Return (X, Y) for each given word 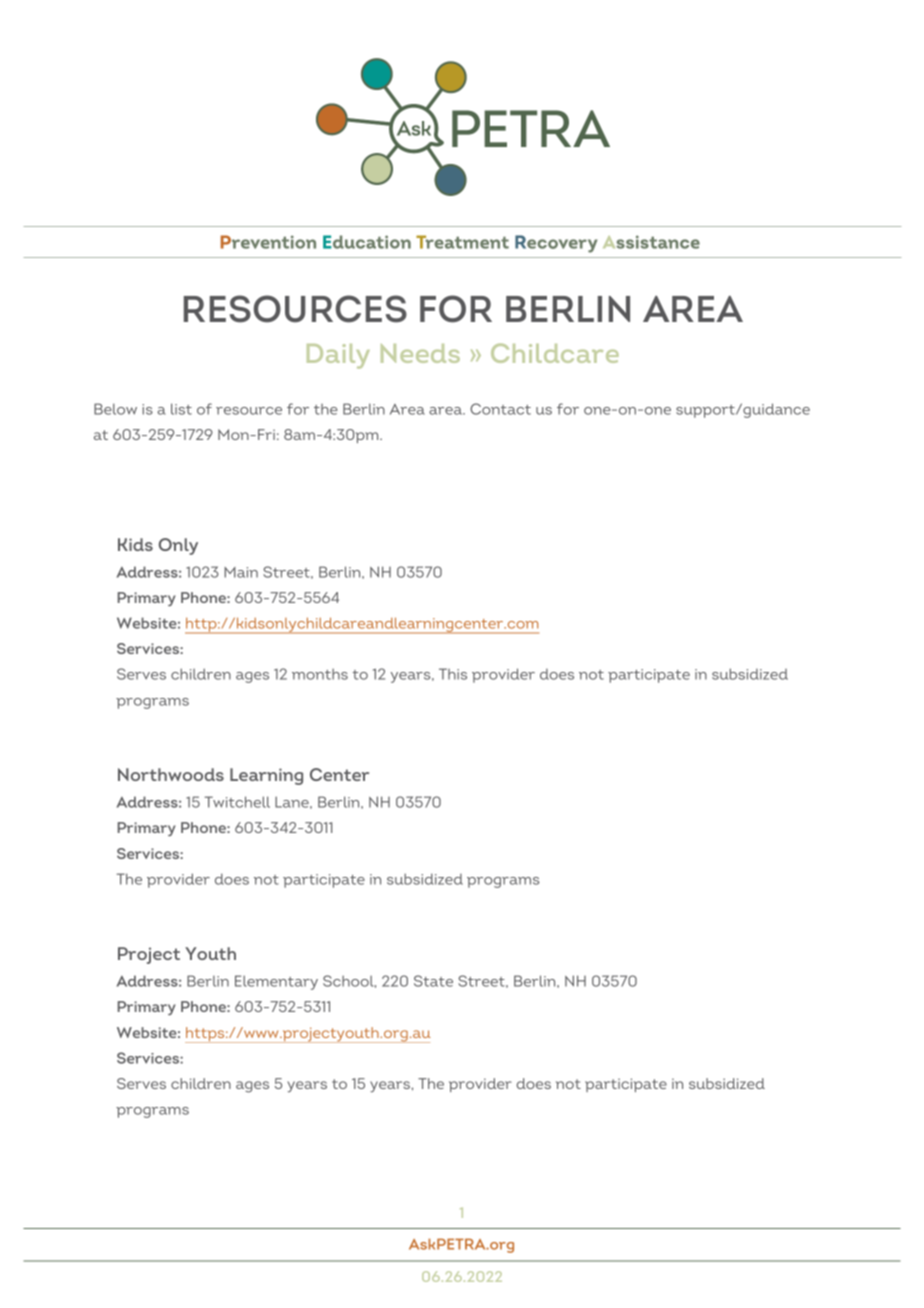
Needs (420, 353)
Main (241, 572)
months (320, 674)
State (433, 981)
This (453, 674)
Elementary (276, 982)
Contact (500, 409)
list (181, 409)
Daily (338, 356)
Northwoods (171, 774)
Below (115, 409)
